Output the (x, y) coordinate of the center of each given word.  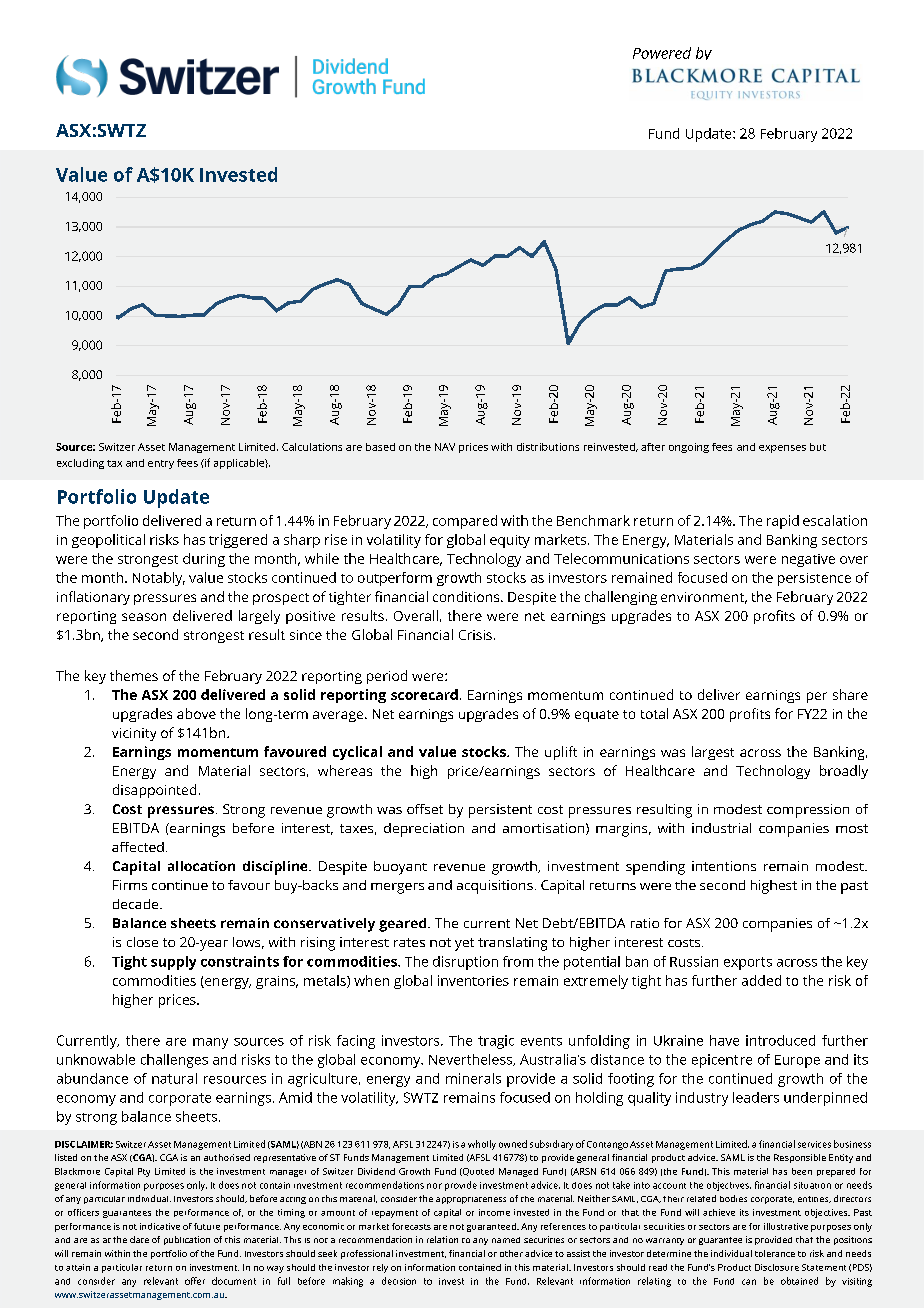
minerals (473, 1078)
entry (161, 464)
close (142, 942)
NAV (445, 447)
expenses (782, 449)
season (144, 617)
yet (464, 944)
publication (187, 1240)
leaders (756, 1097)
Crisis (475, 635)
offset (425, 809)
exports (748, 963)
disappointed (154, 791)
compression (808, 811)
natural (174, 1078)
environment (704, 598)
